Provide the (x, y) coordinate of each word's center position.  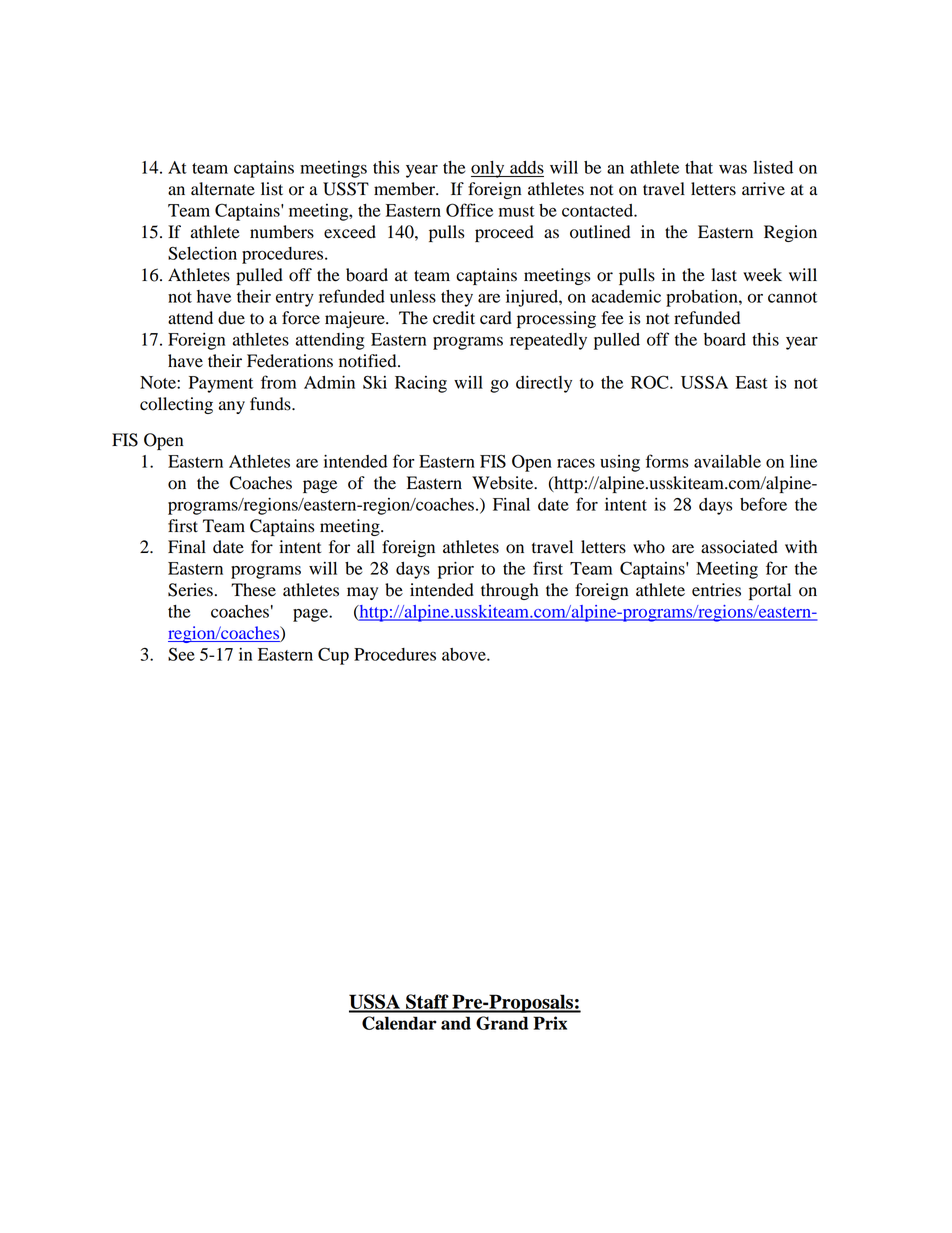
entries (716, 590)
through (510, 591)
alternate (223, 189)
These (253, 590)
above (465, 654)
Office (469, 210)
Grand (502, 1023)
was (733, 169)
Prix (550, 1023)
